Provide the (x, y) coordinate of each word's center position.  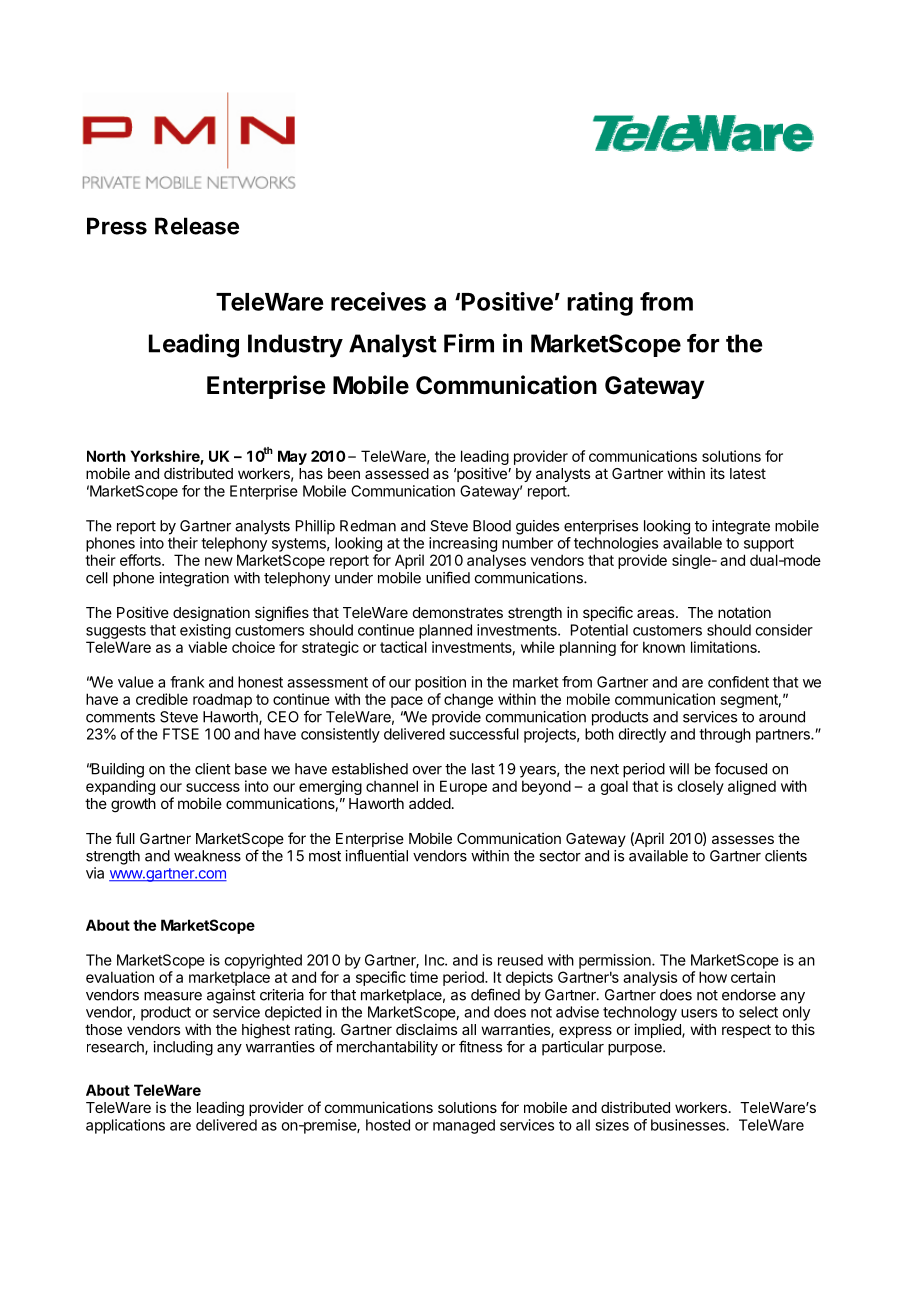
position (440, 683)
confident (738, 682)
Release (197, 226)
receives (378, 301)
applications (125, 1126)
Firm (469, 343)
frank (187, 682)
